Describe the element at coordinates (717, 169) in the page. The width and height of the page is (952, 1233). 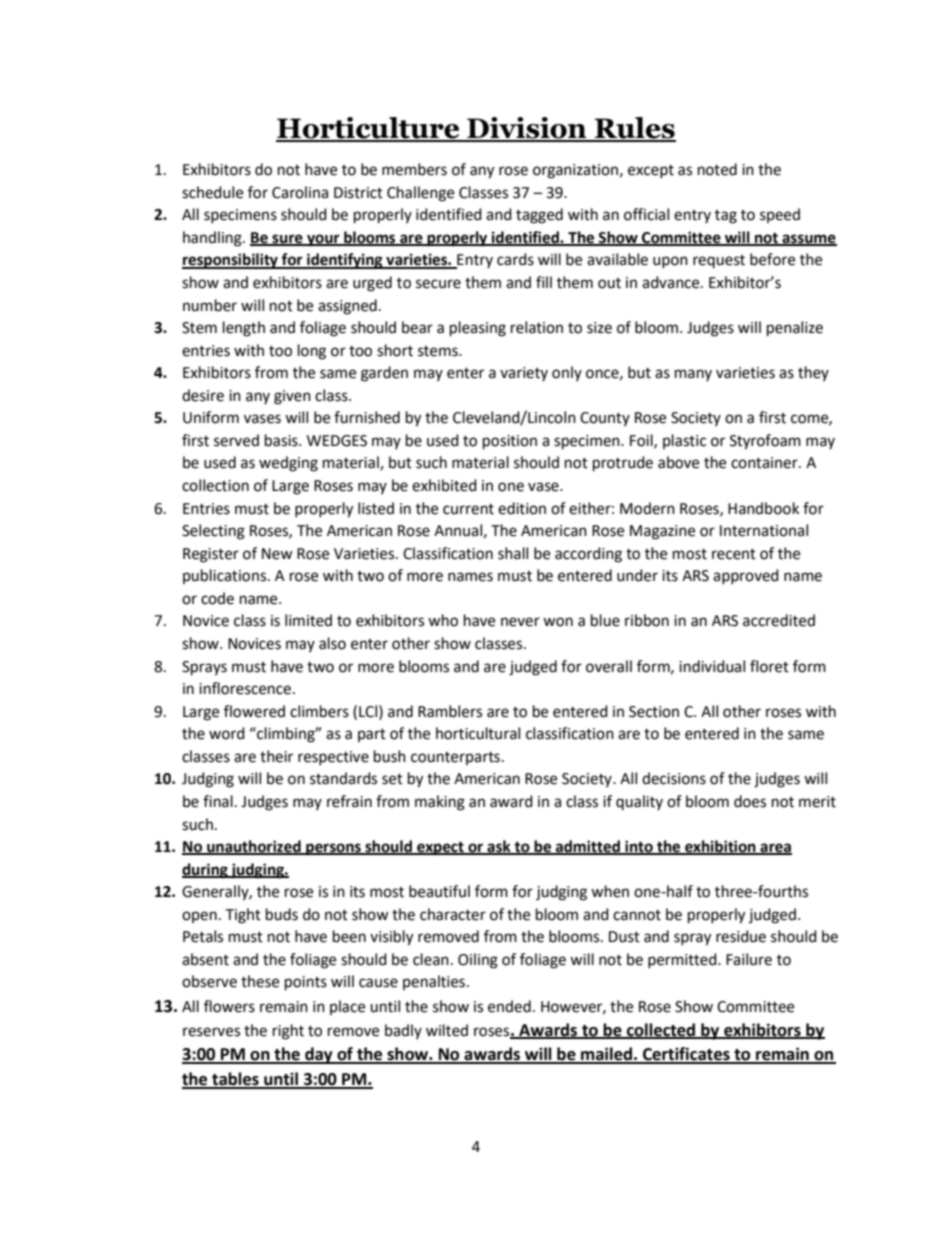
I see `noted` at that location.
